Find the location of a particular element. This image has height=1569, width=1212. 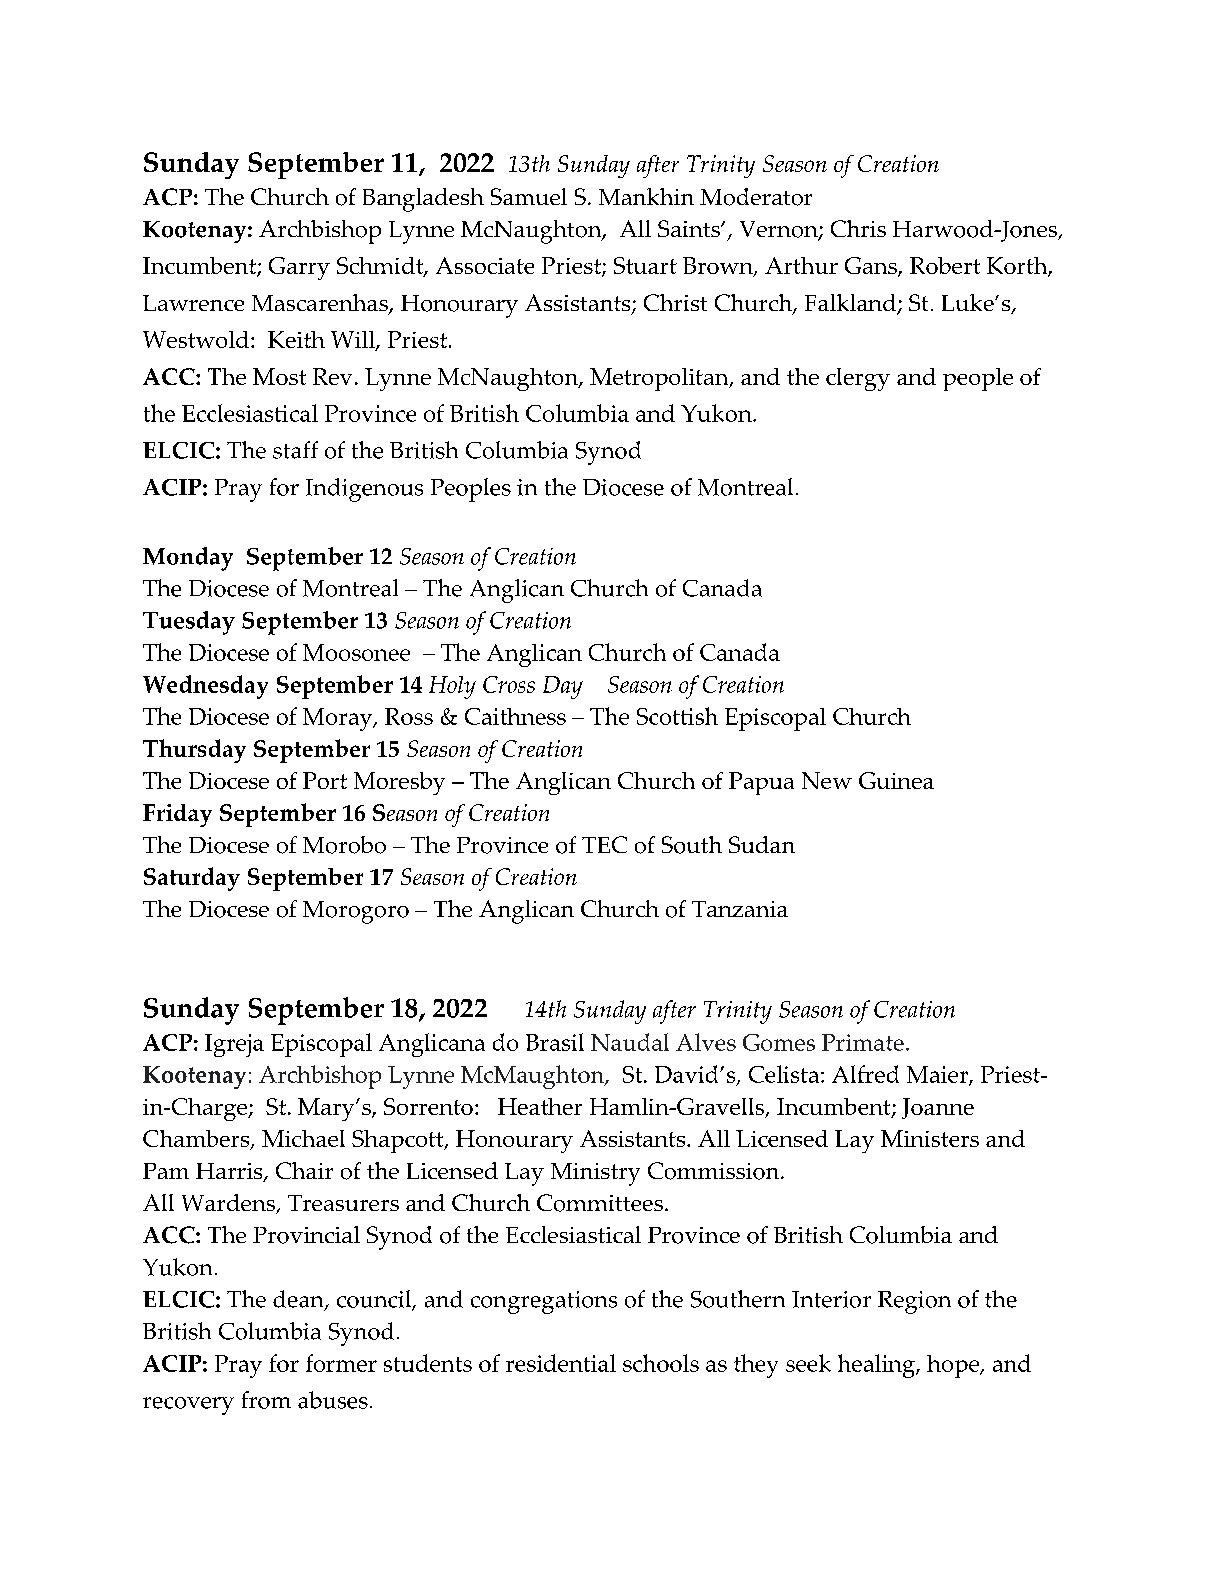

Tanzania is located at coordinates (740, 909).
